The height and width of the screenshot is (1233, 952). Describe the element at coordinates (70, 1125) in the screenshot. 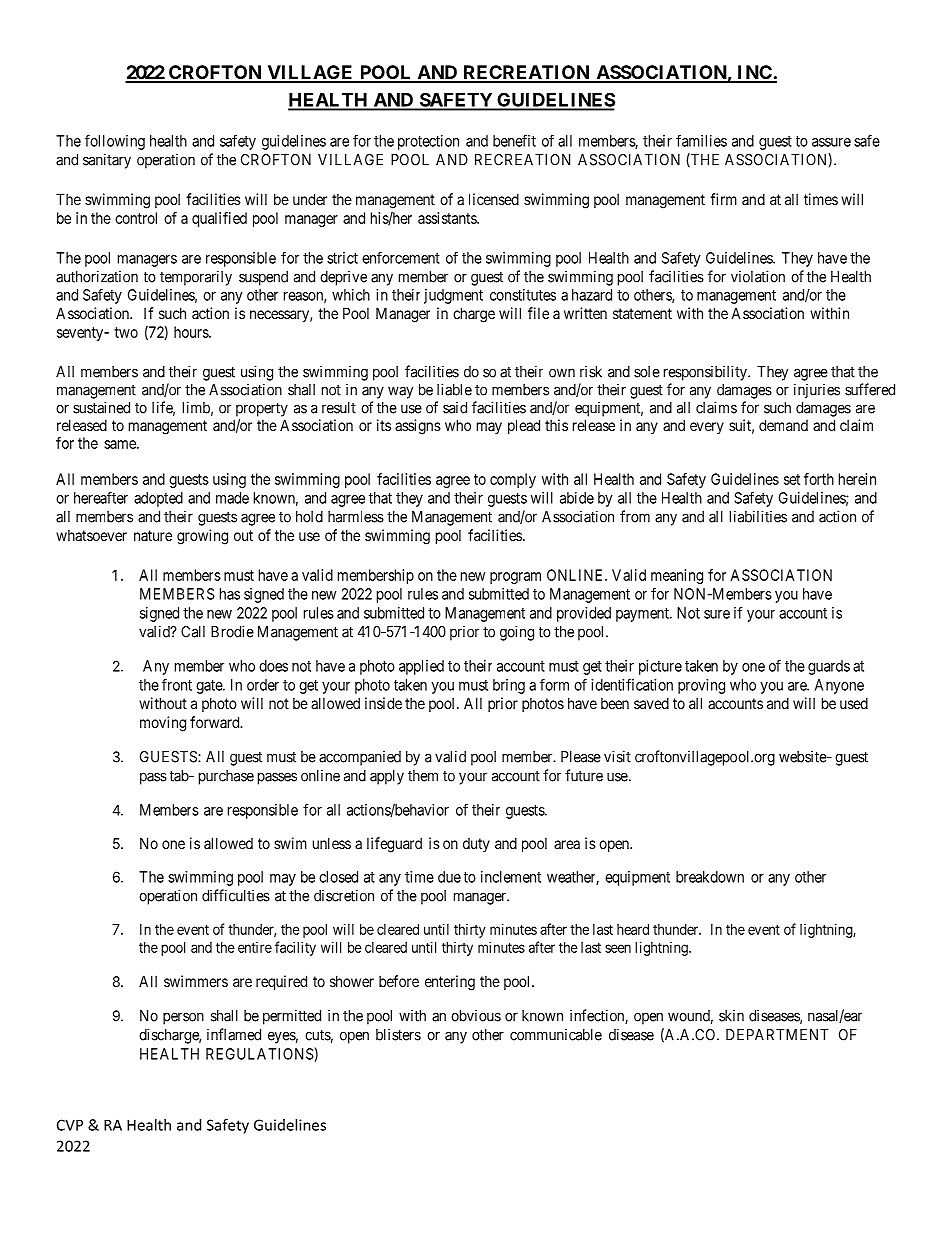

I see `CVP` at that location.
